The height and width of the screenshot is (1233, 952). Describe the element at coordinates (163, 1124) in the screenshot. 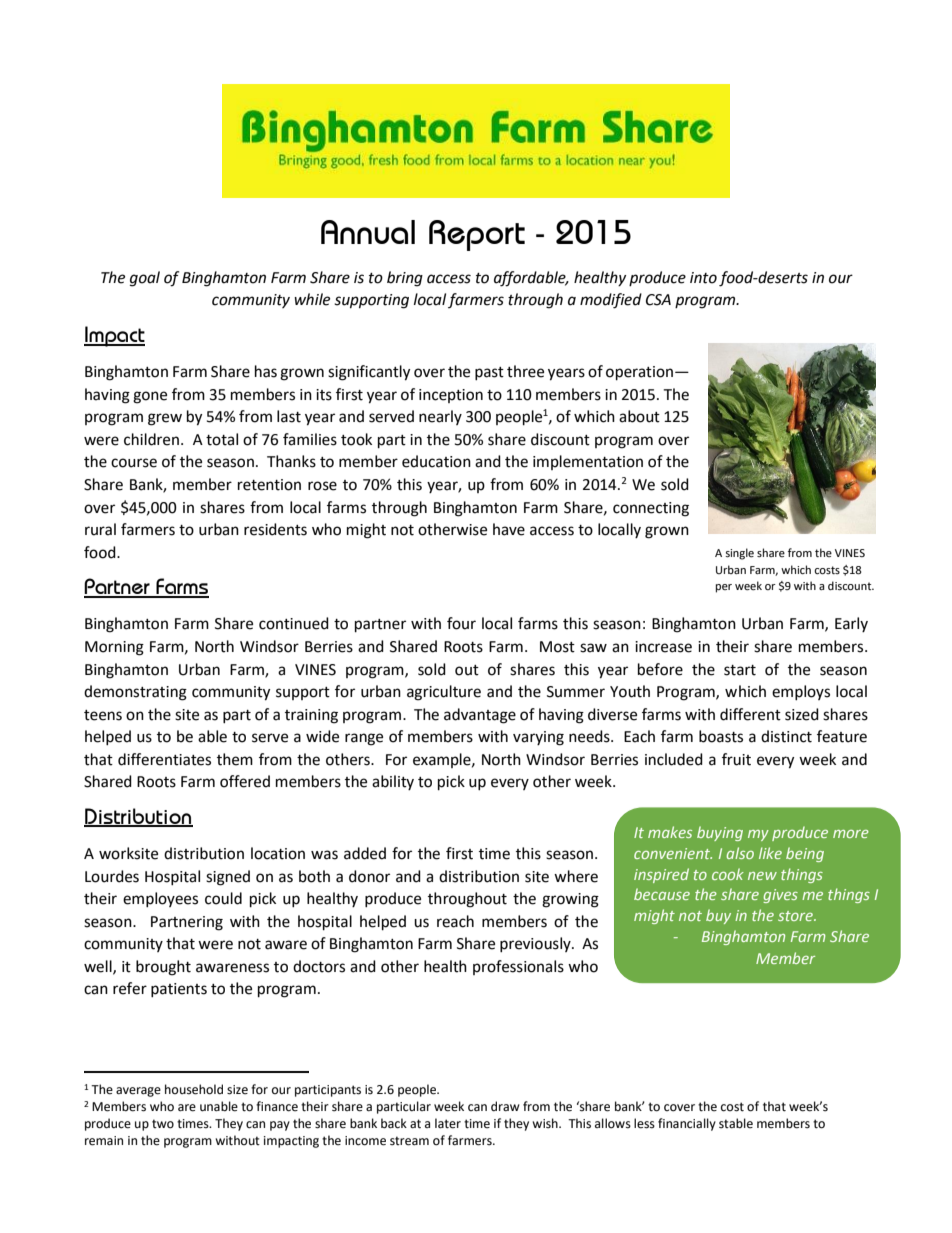

I see `two` at that location.
